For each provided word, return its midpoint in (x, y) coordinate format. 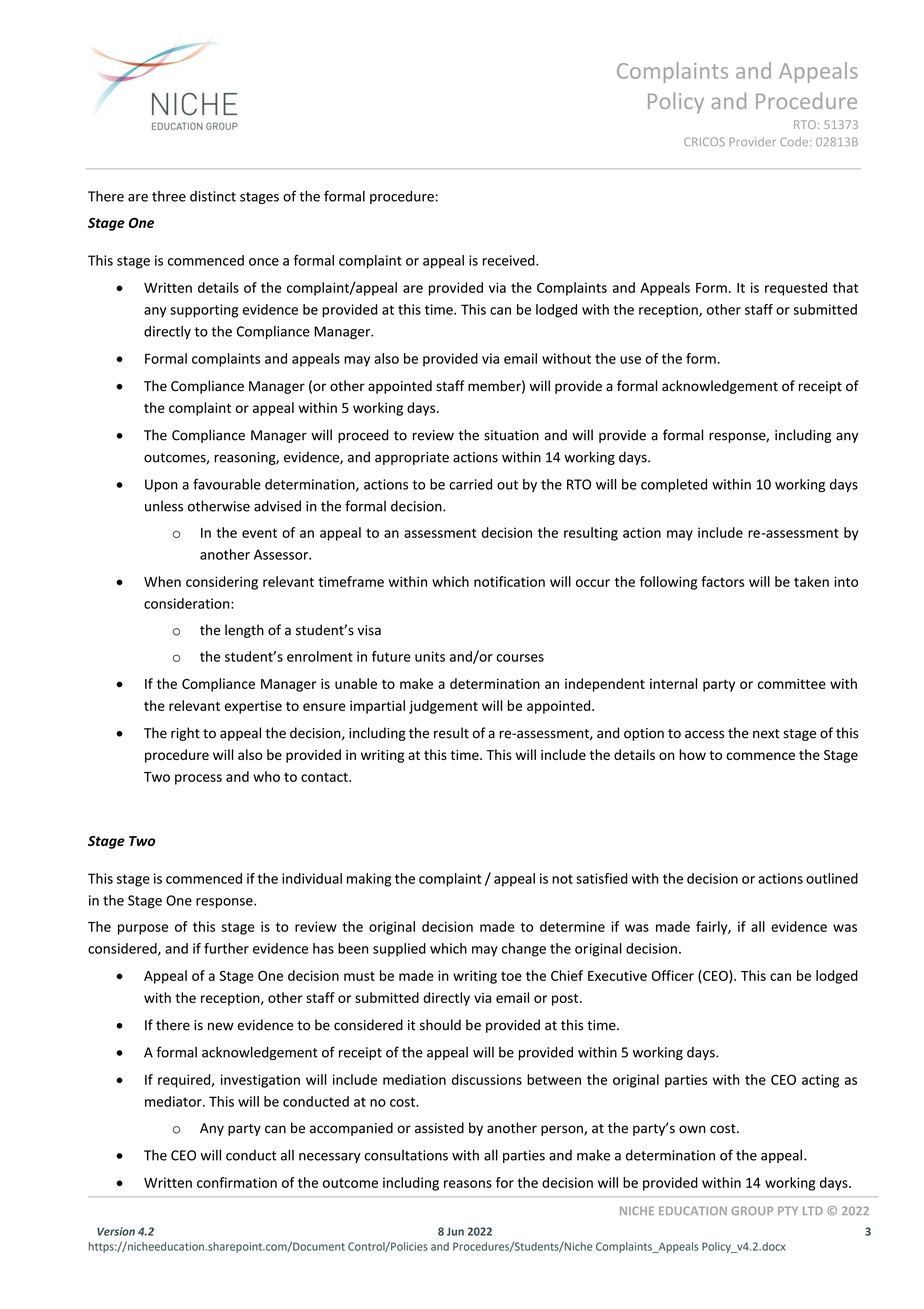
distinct (213, 196)
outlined (832, 878)
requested (796, 289)
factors (722, 581)
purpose (143, 929)
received (510, 260)
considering (222, 583)
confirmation (237, 1182)
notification (509, 581)
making (369, 880)
